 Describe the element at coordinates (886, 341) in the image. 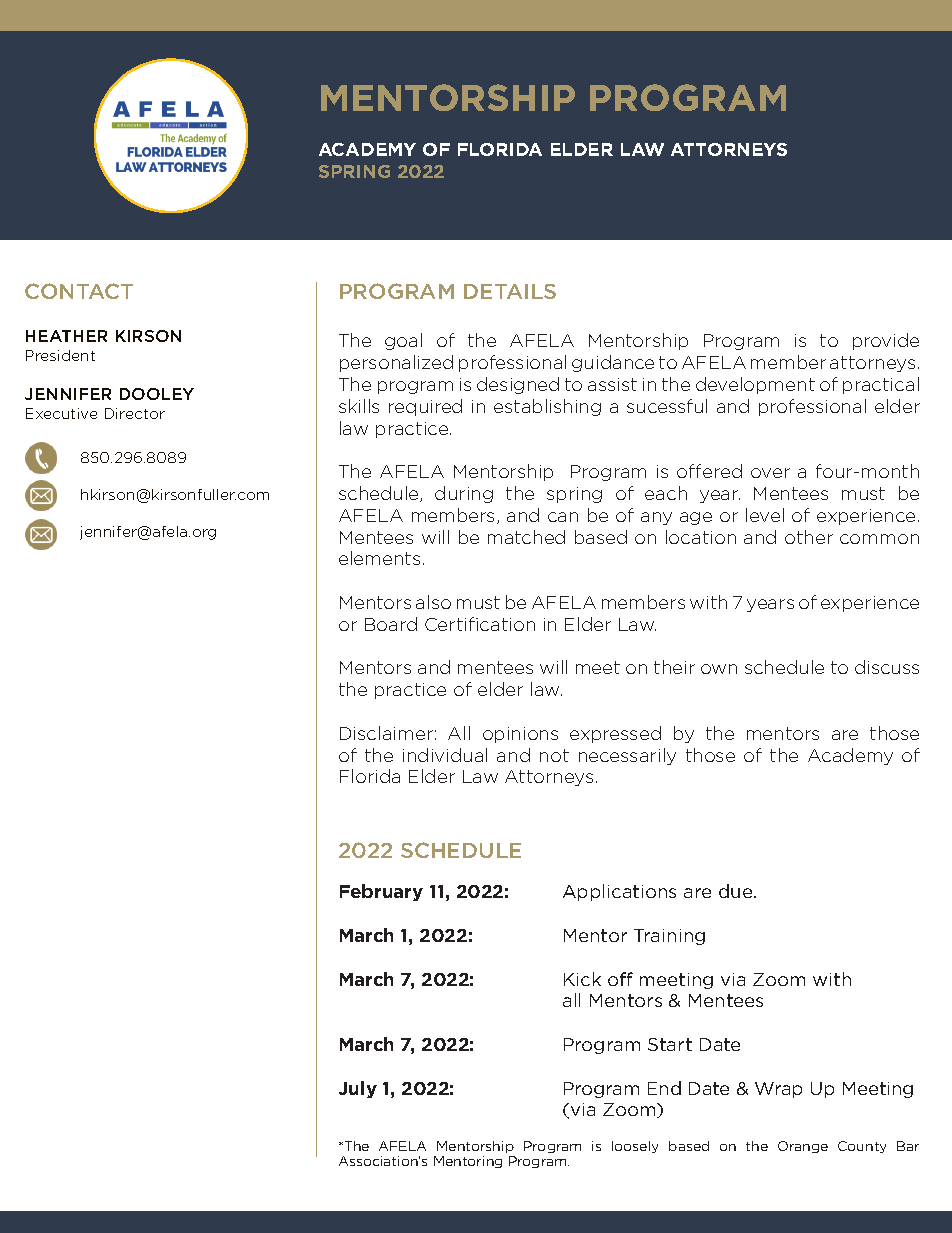

I see `provide` at that location.
